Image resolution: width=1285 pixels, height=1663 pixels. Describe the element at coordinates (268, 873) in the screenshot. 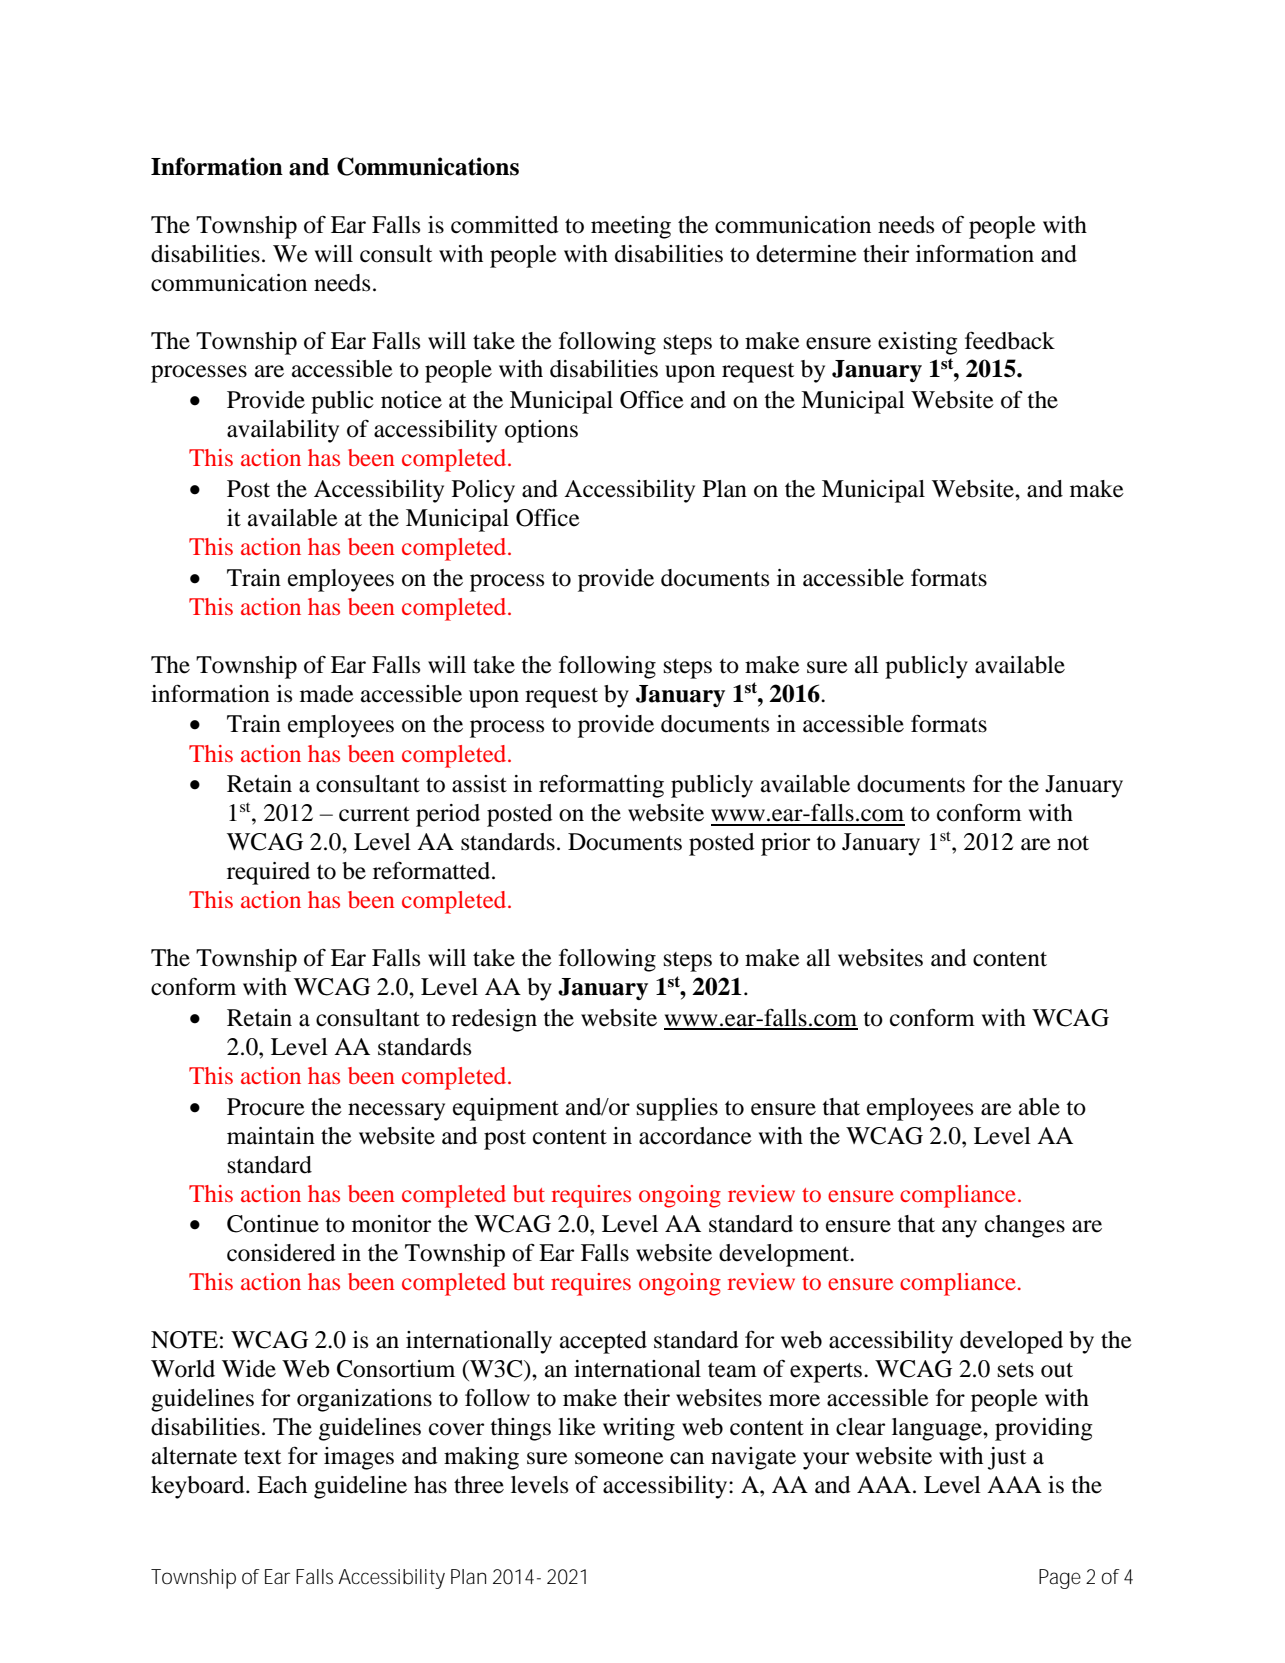

I see `required` at that location.
